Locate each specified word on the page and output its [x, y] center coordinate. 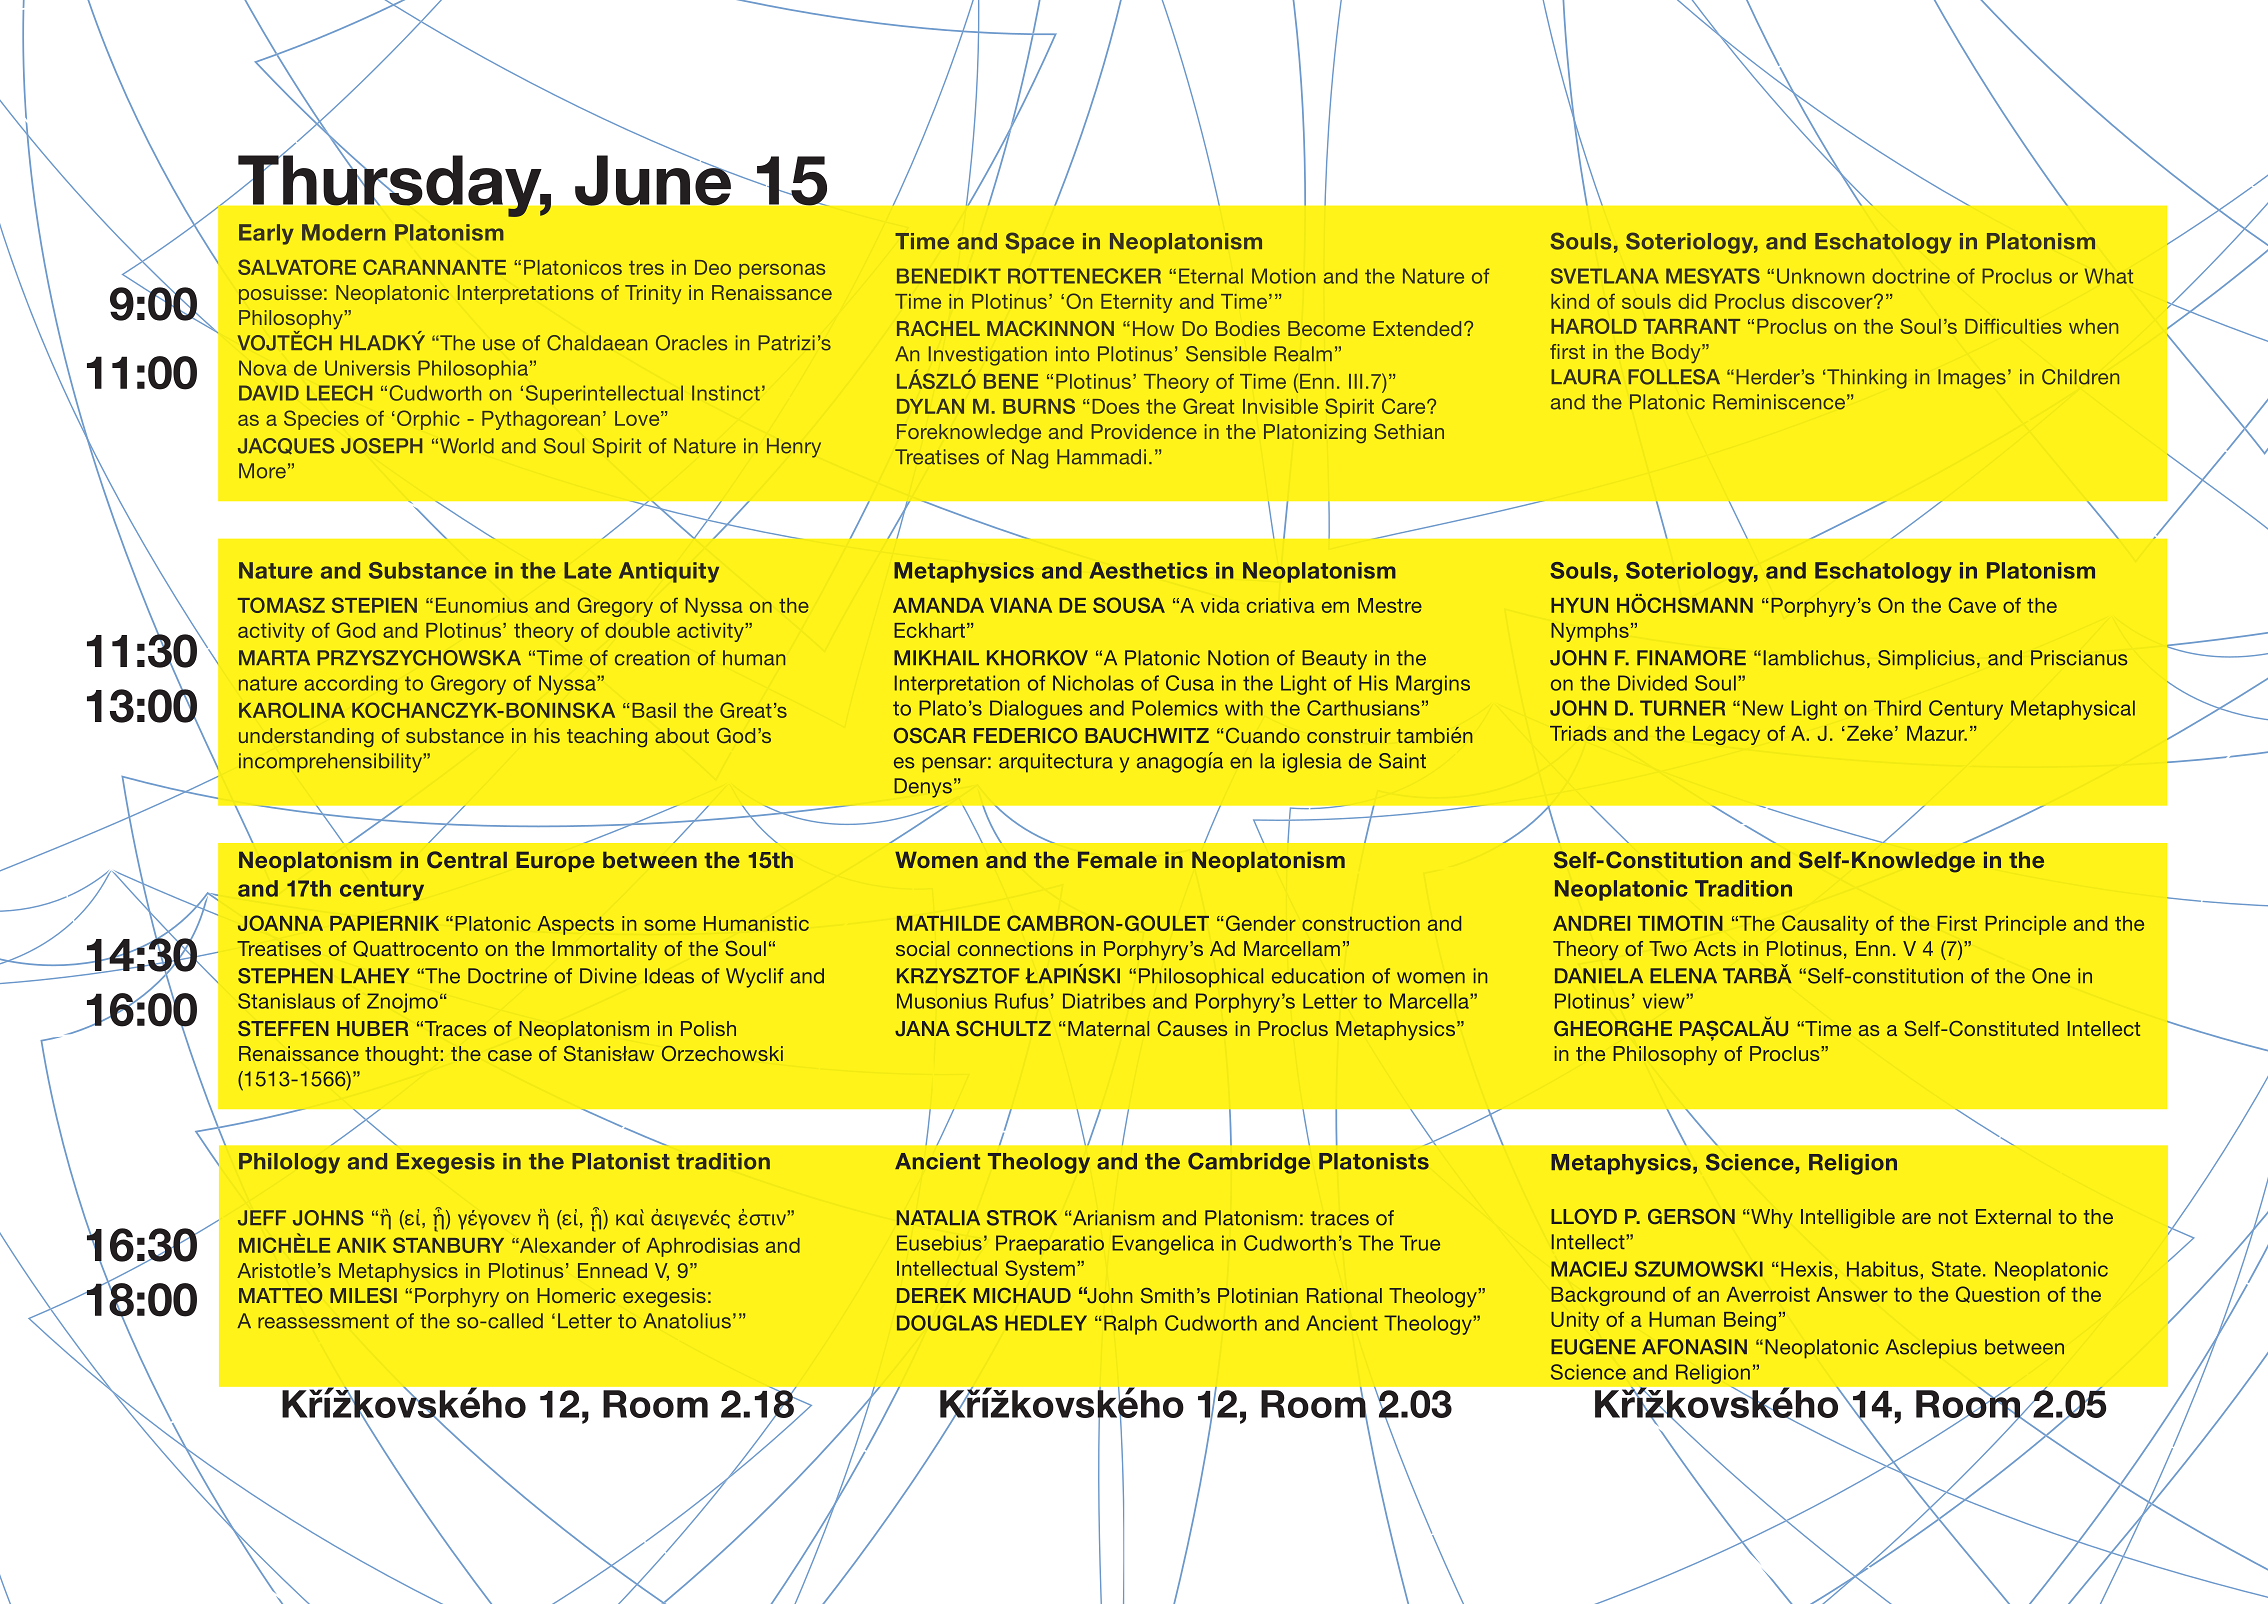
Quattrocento [415, 949]
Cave [1972, 605]
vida [1220, 605]
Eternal [1211, 276]
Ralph [1130, 1325]
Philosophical [1201, 978]
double [637, 630]
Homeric [576, 1295]
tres [646, 268]
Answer [1852, 1294]
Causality [1825, 925]
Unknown [1820, 276]
